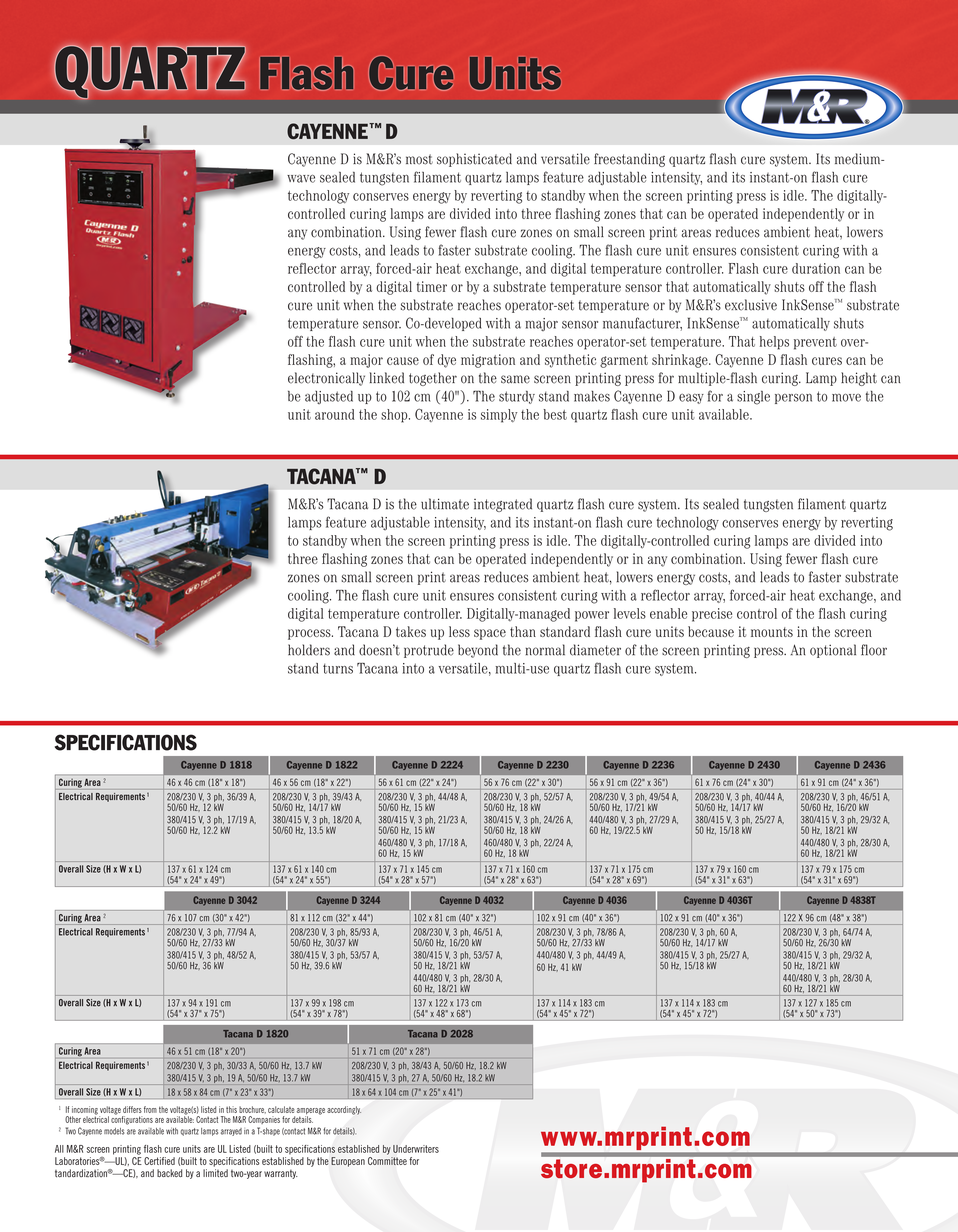 The height and width of the image is (1232, 958). I want to click on duration, so click(816, 268).
